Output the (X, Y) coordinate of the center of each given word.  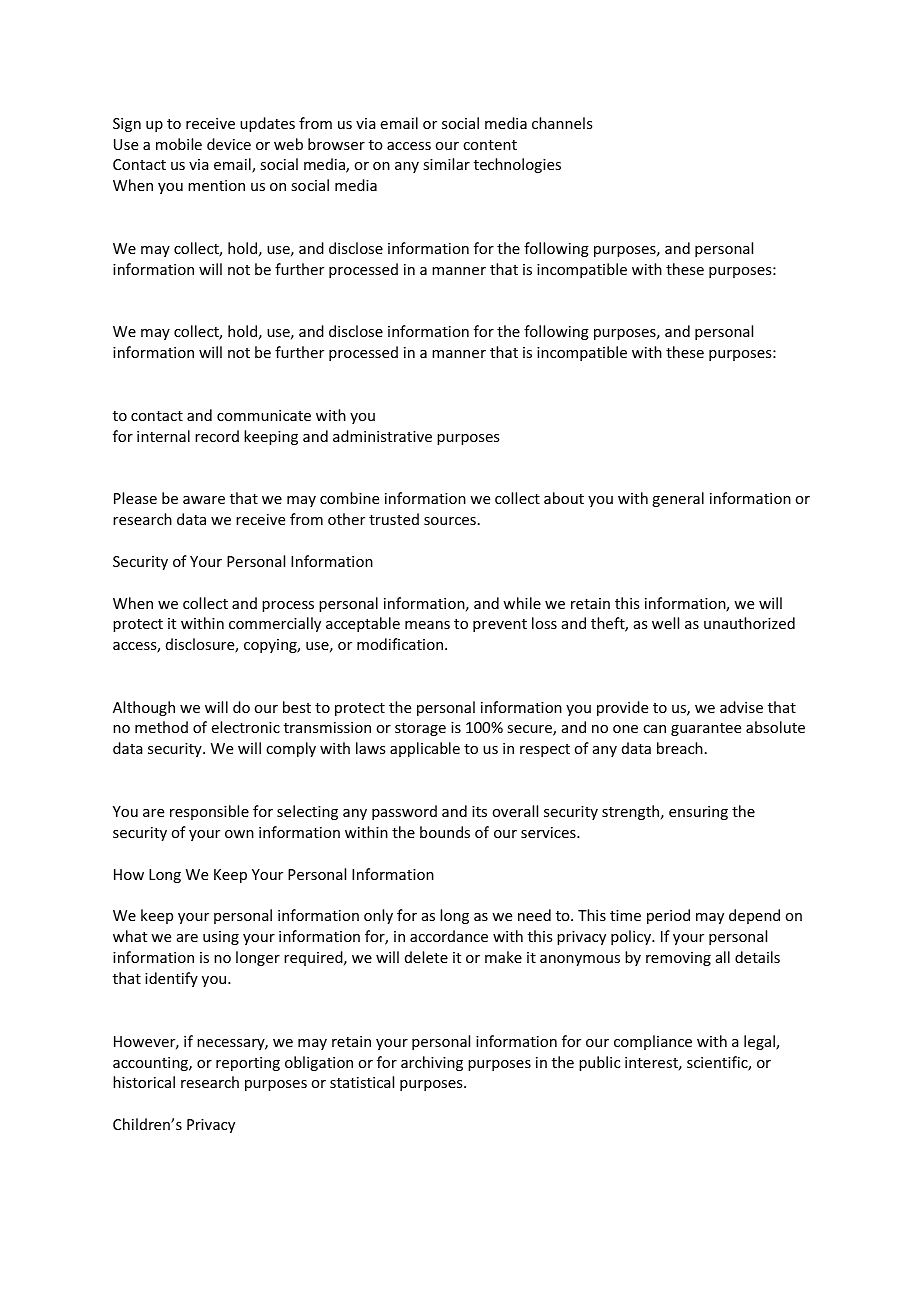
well (665, 623)
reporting (248, 1064)
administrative (382, 436)
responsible (209, 812)
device (229, 144)
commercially (275, 624)
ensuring (698, 813)
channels (562, 123)
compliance (653, 1042)
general (678, 499)
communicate (264, 415)
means (427, 625)
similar (446, 164)
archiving (432, 1063)
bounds (445, 832)
